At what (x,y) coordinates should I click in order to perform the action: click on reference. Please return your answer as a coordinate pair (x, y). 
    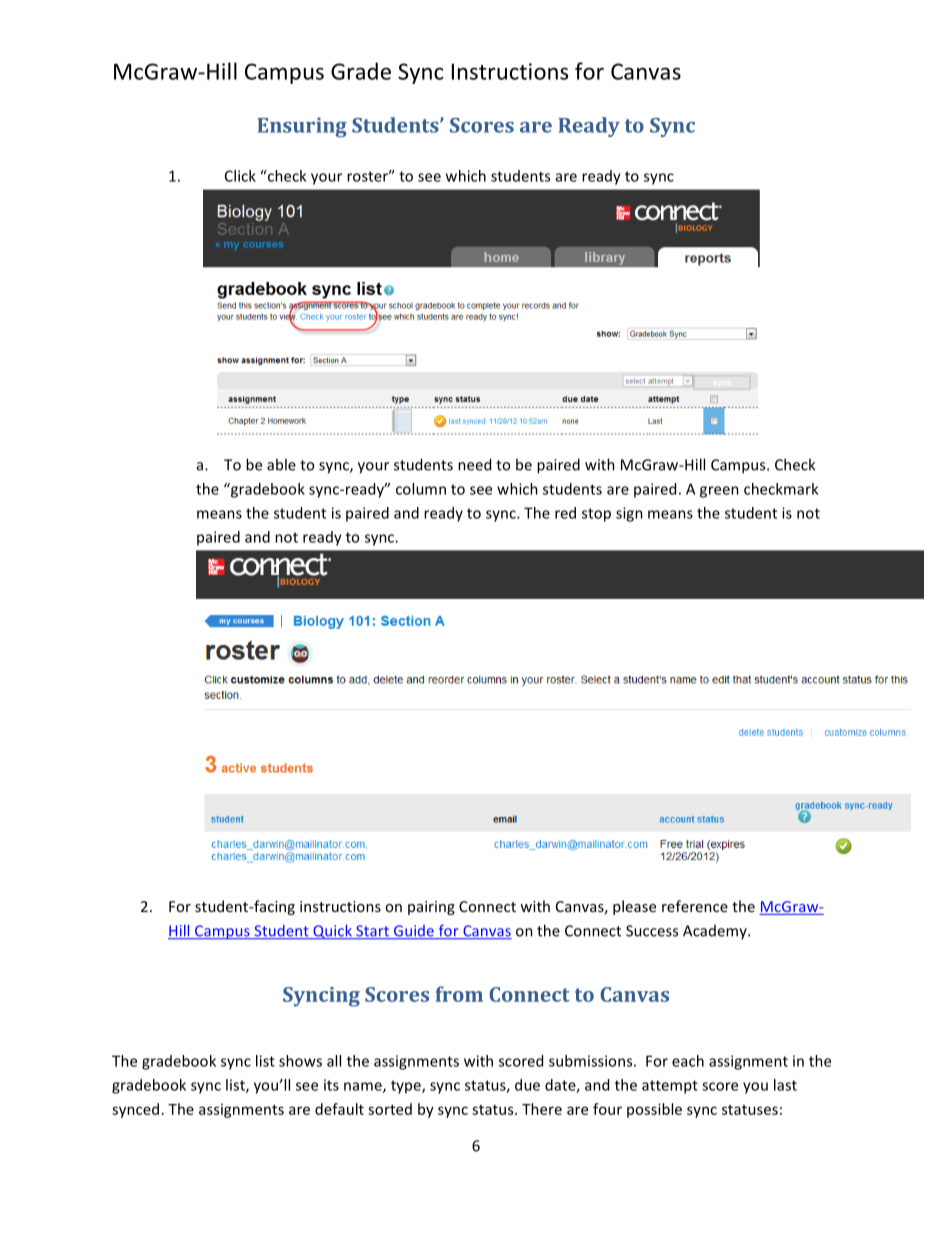
    Looking at the image, I should click on (695, 906).
